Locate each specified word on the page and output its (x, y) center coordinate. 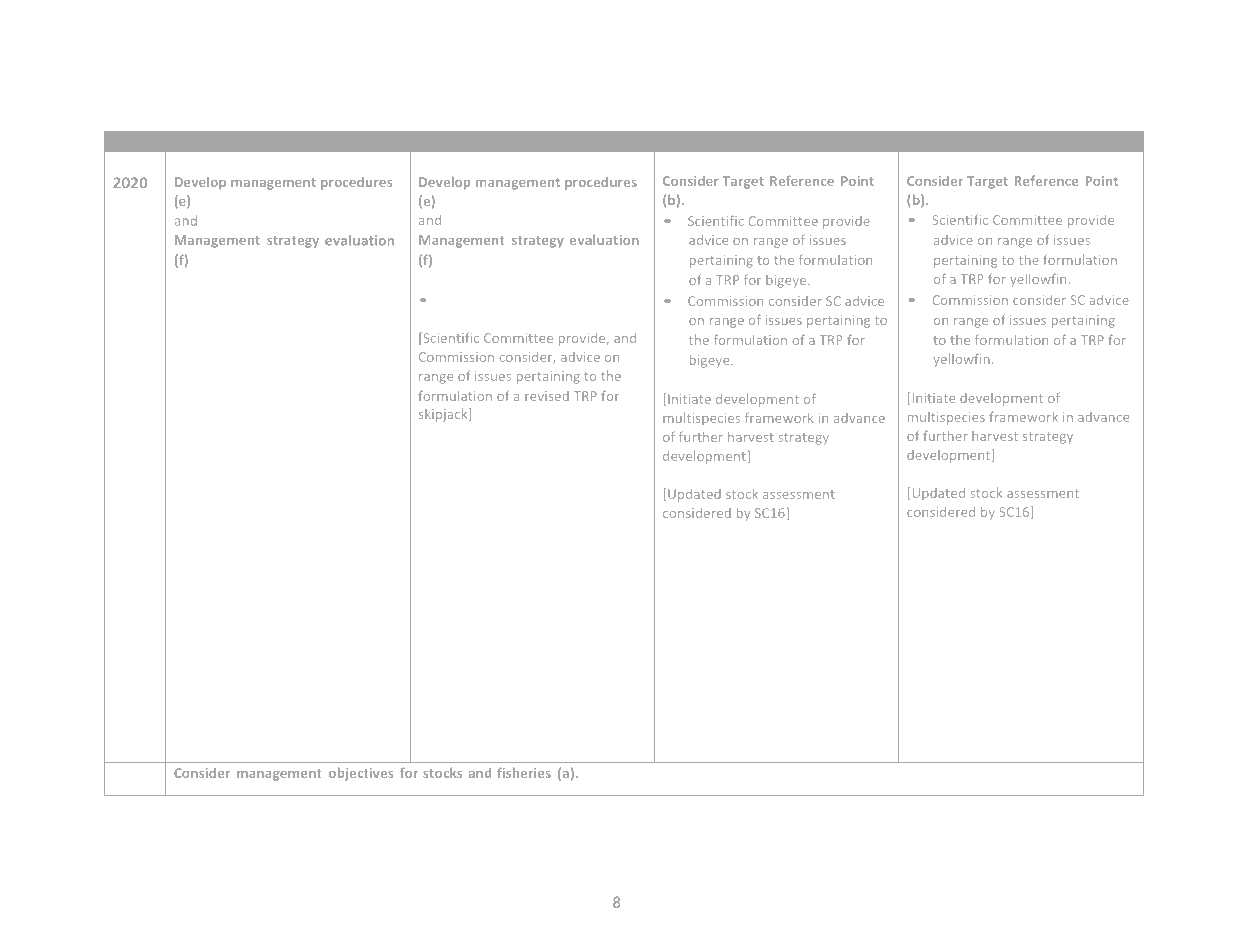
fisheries (524, 772)
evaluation (604, 240)
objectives (361, 774)
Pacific (277, 141)
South (232, 141)
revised (547, 396)
